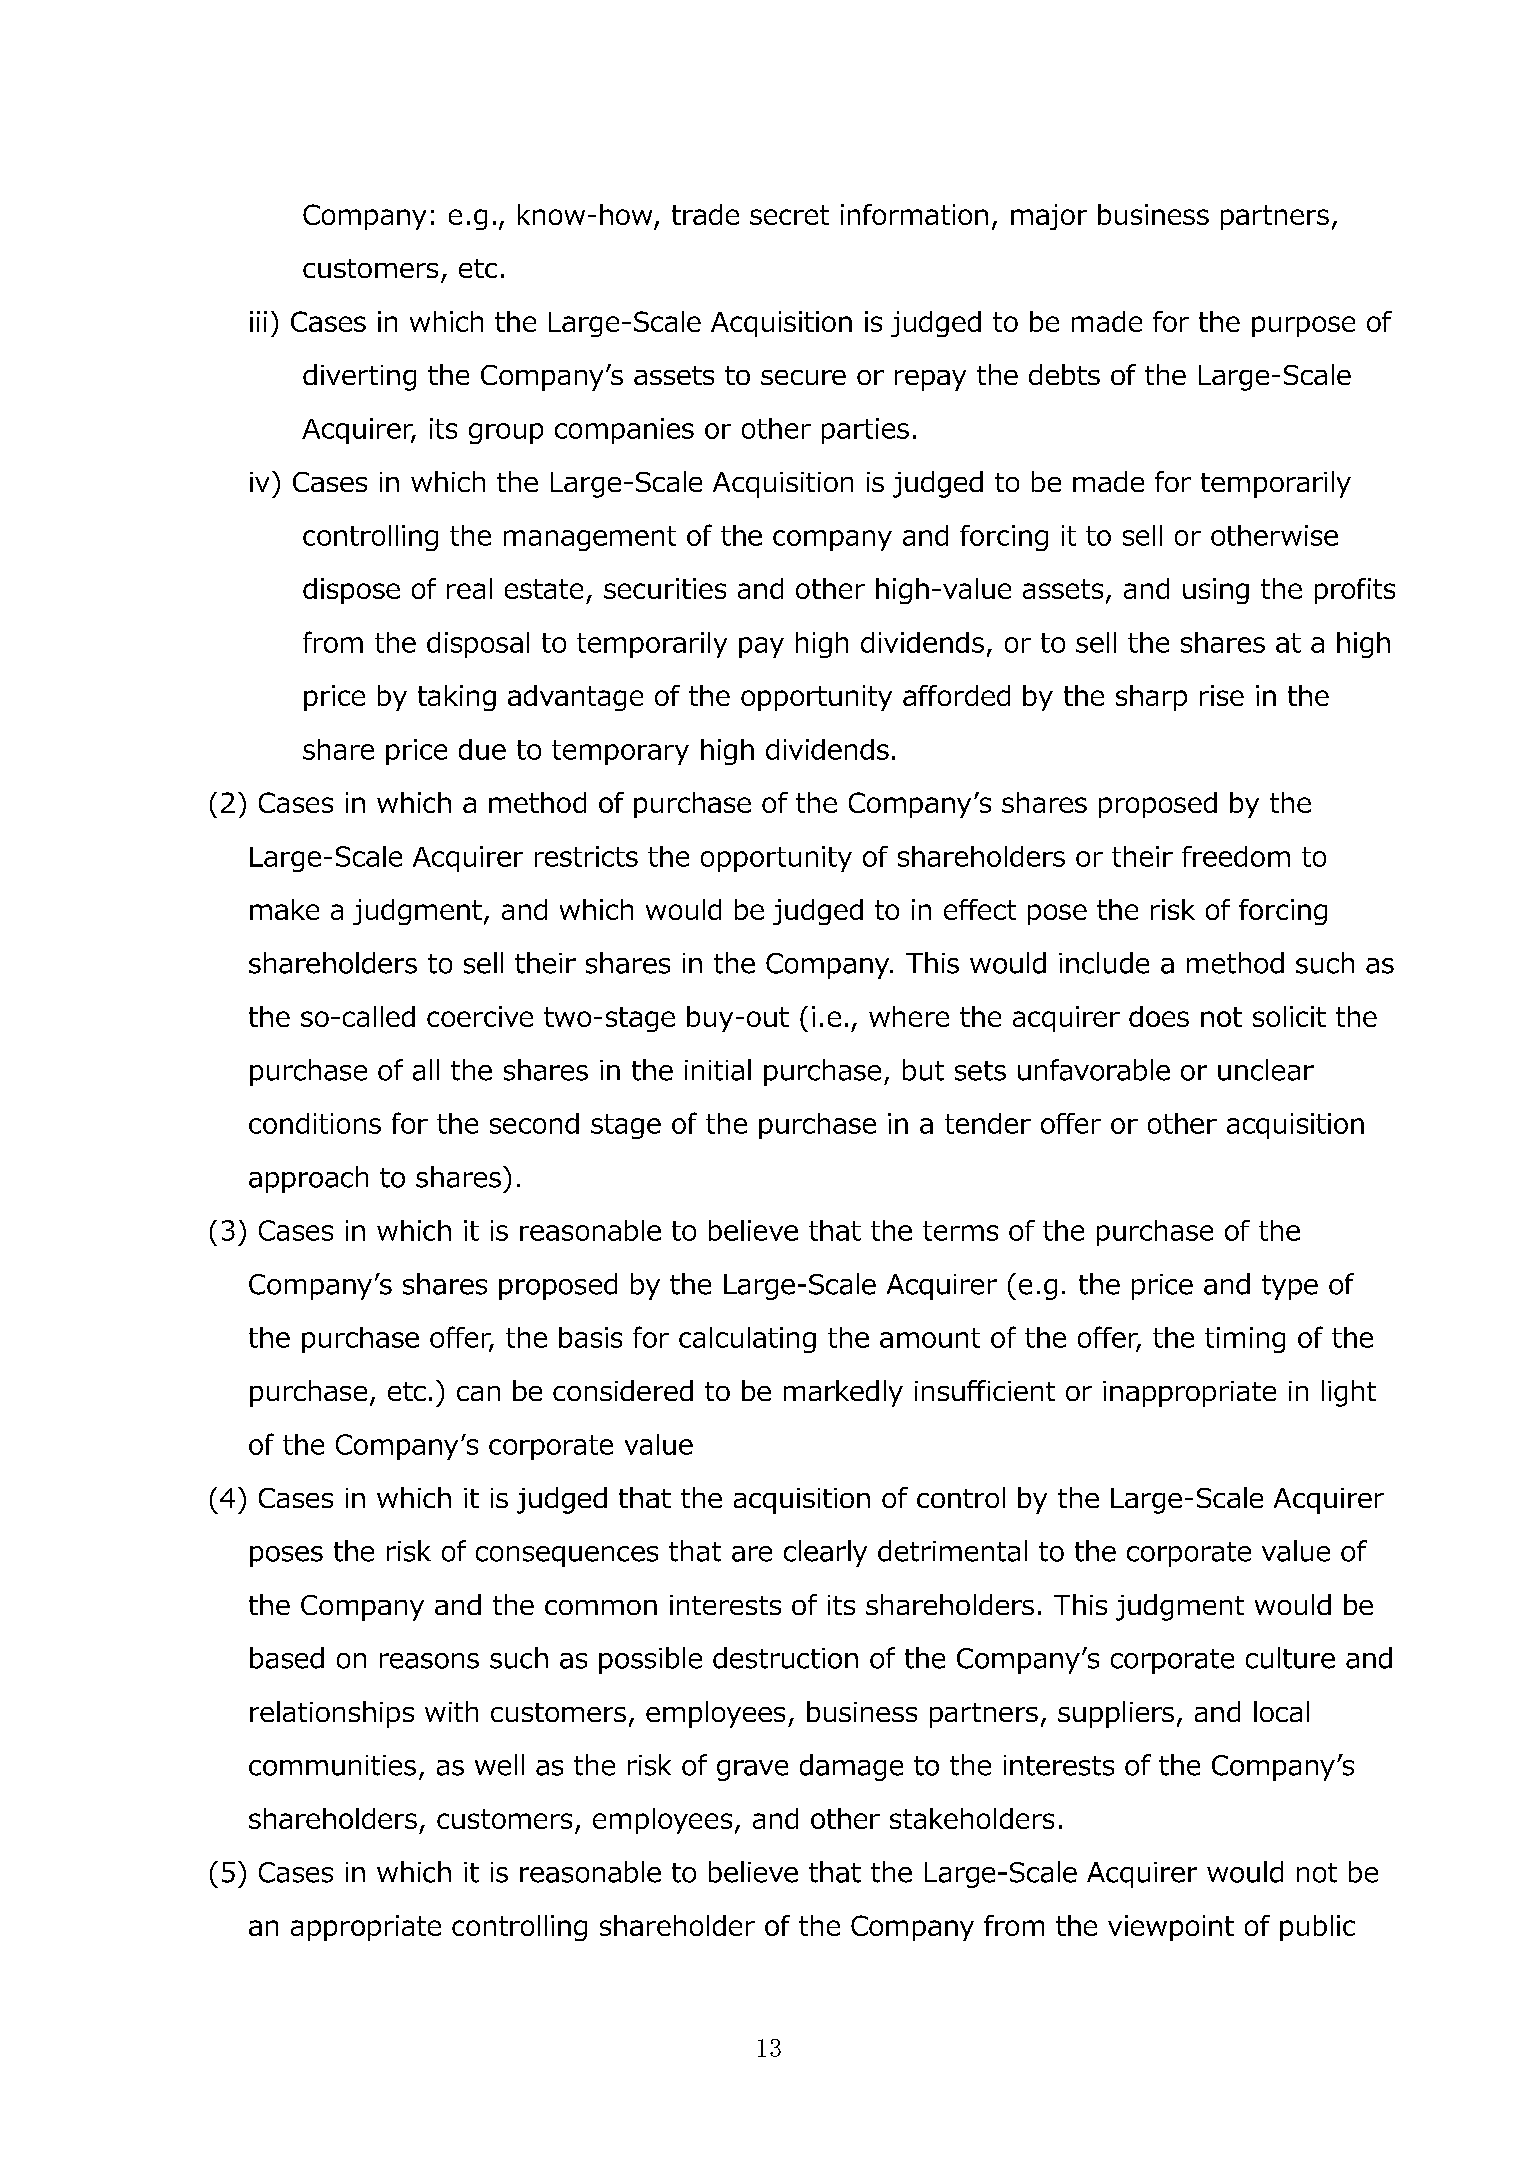 This screenshot has width=1537, height=2175. What do you see at coordinates (747, 1340) in the screenshot?
I see `calculating` at bounding box center [747, 1340].
